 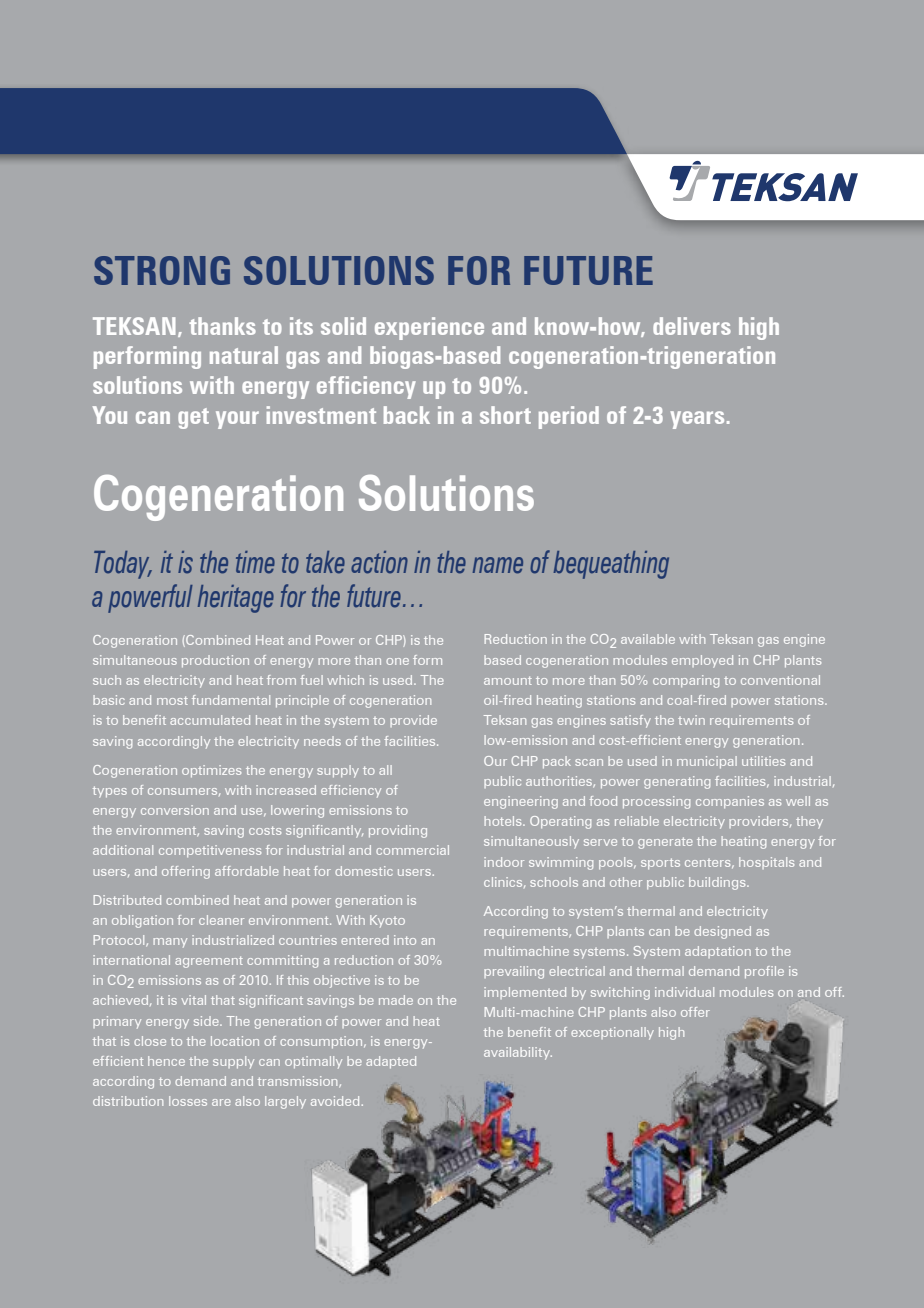 I want to click on experience, so click(x=429, y=328).
